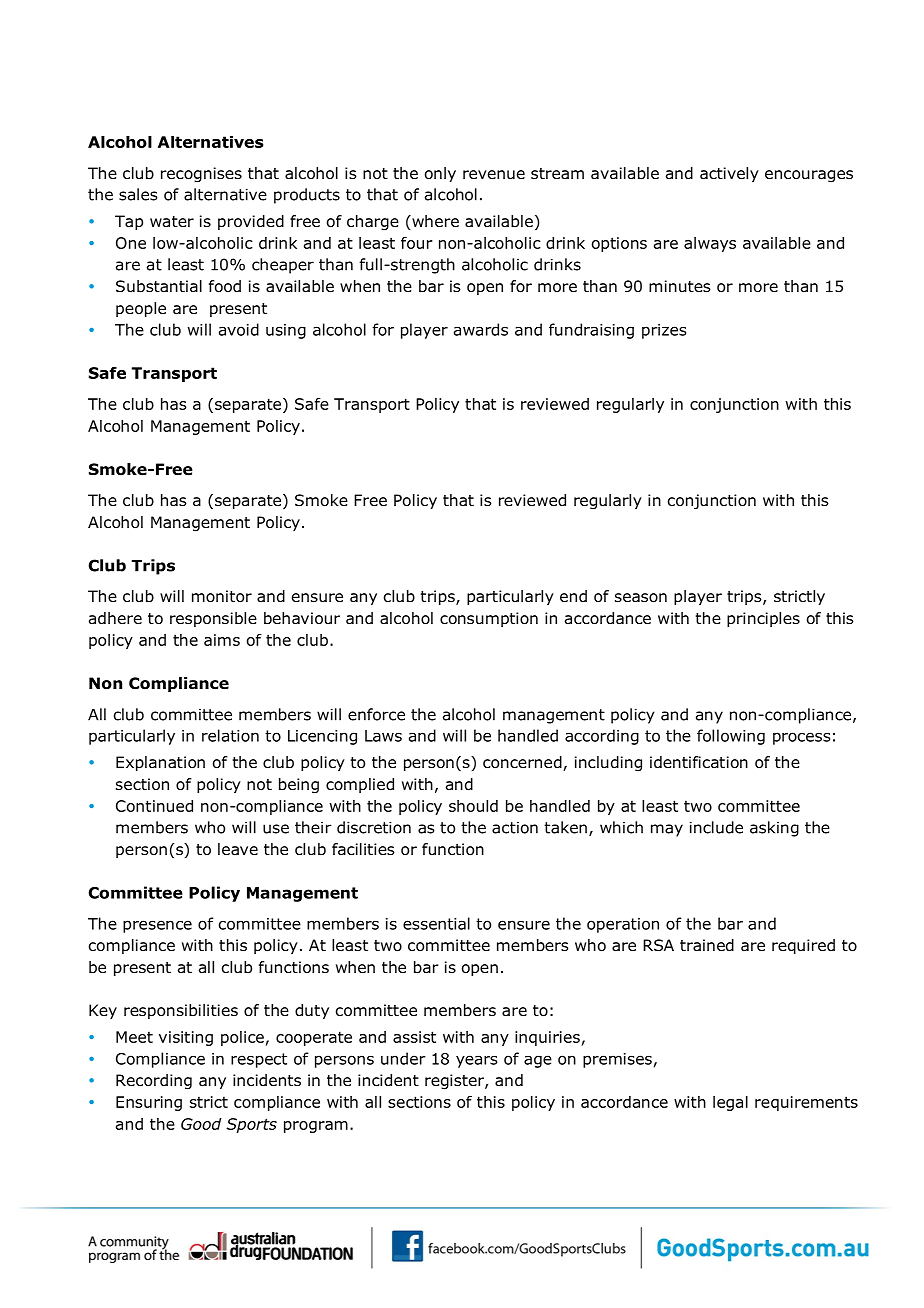  I want to click on Ensuring, so click(149, 1103).
